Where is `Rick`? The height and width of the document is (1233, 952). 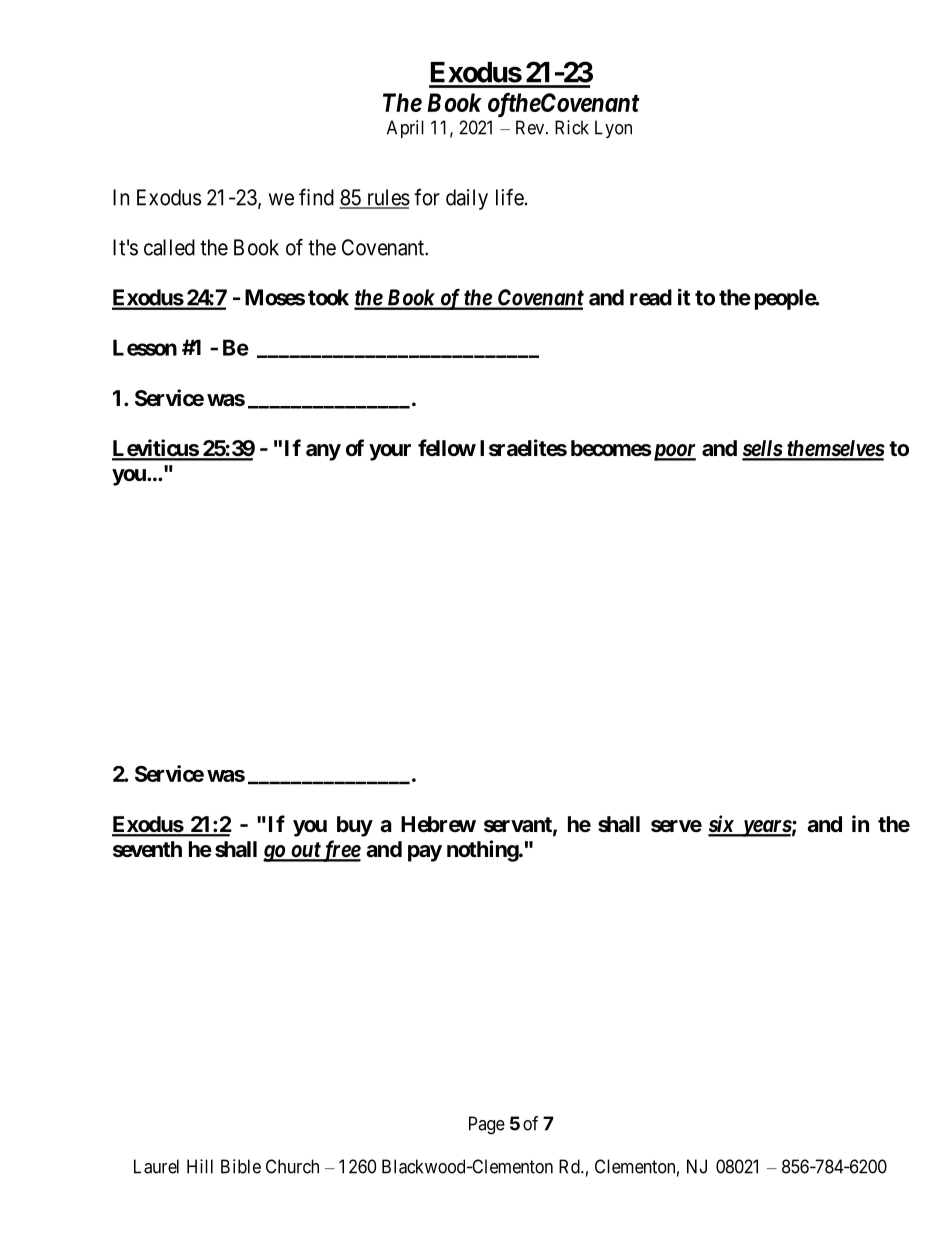 Rick is located at coordinates (572, 127).
